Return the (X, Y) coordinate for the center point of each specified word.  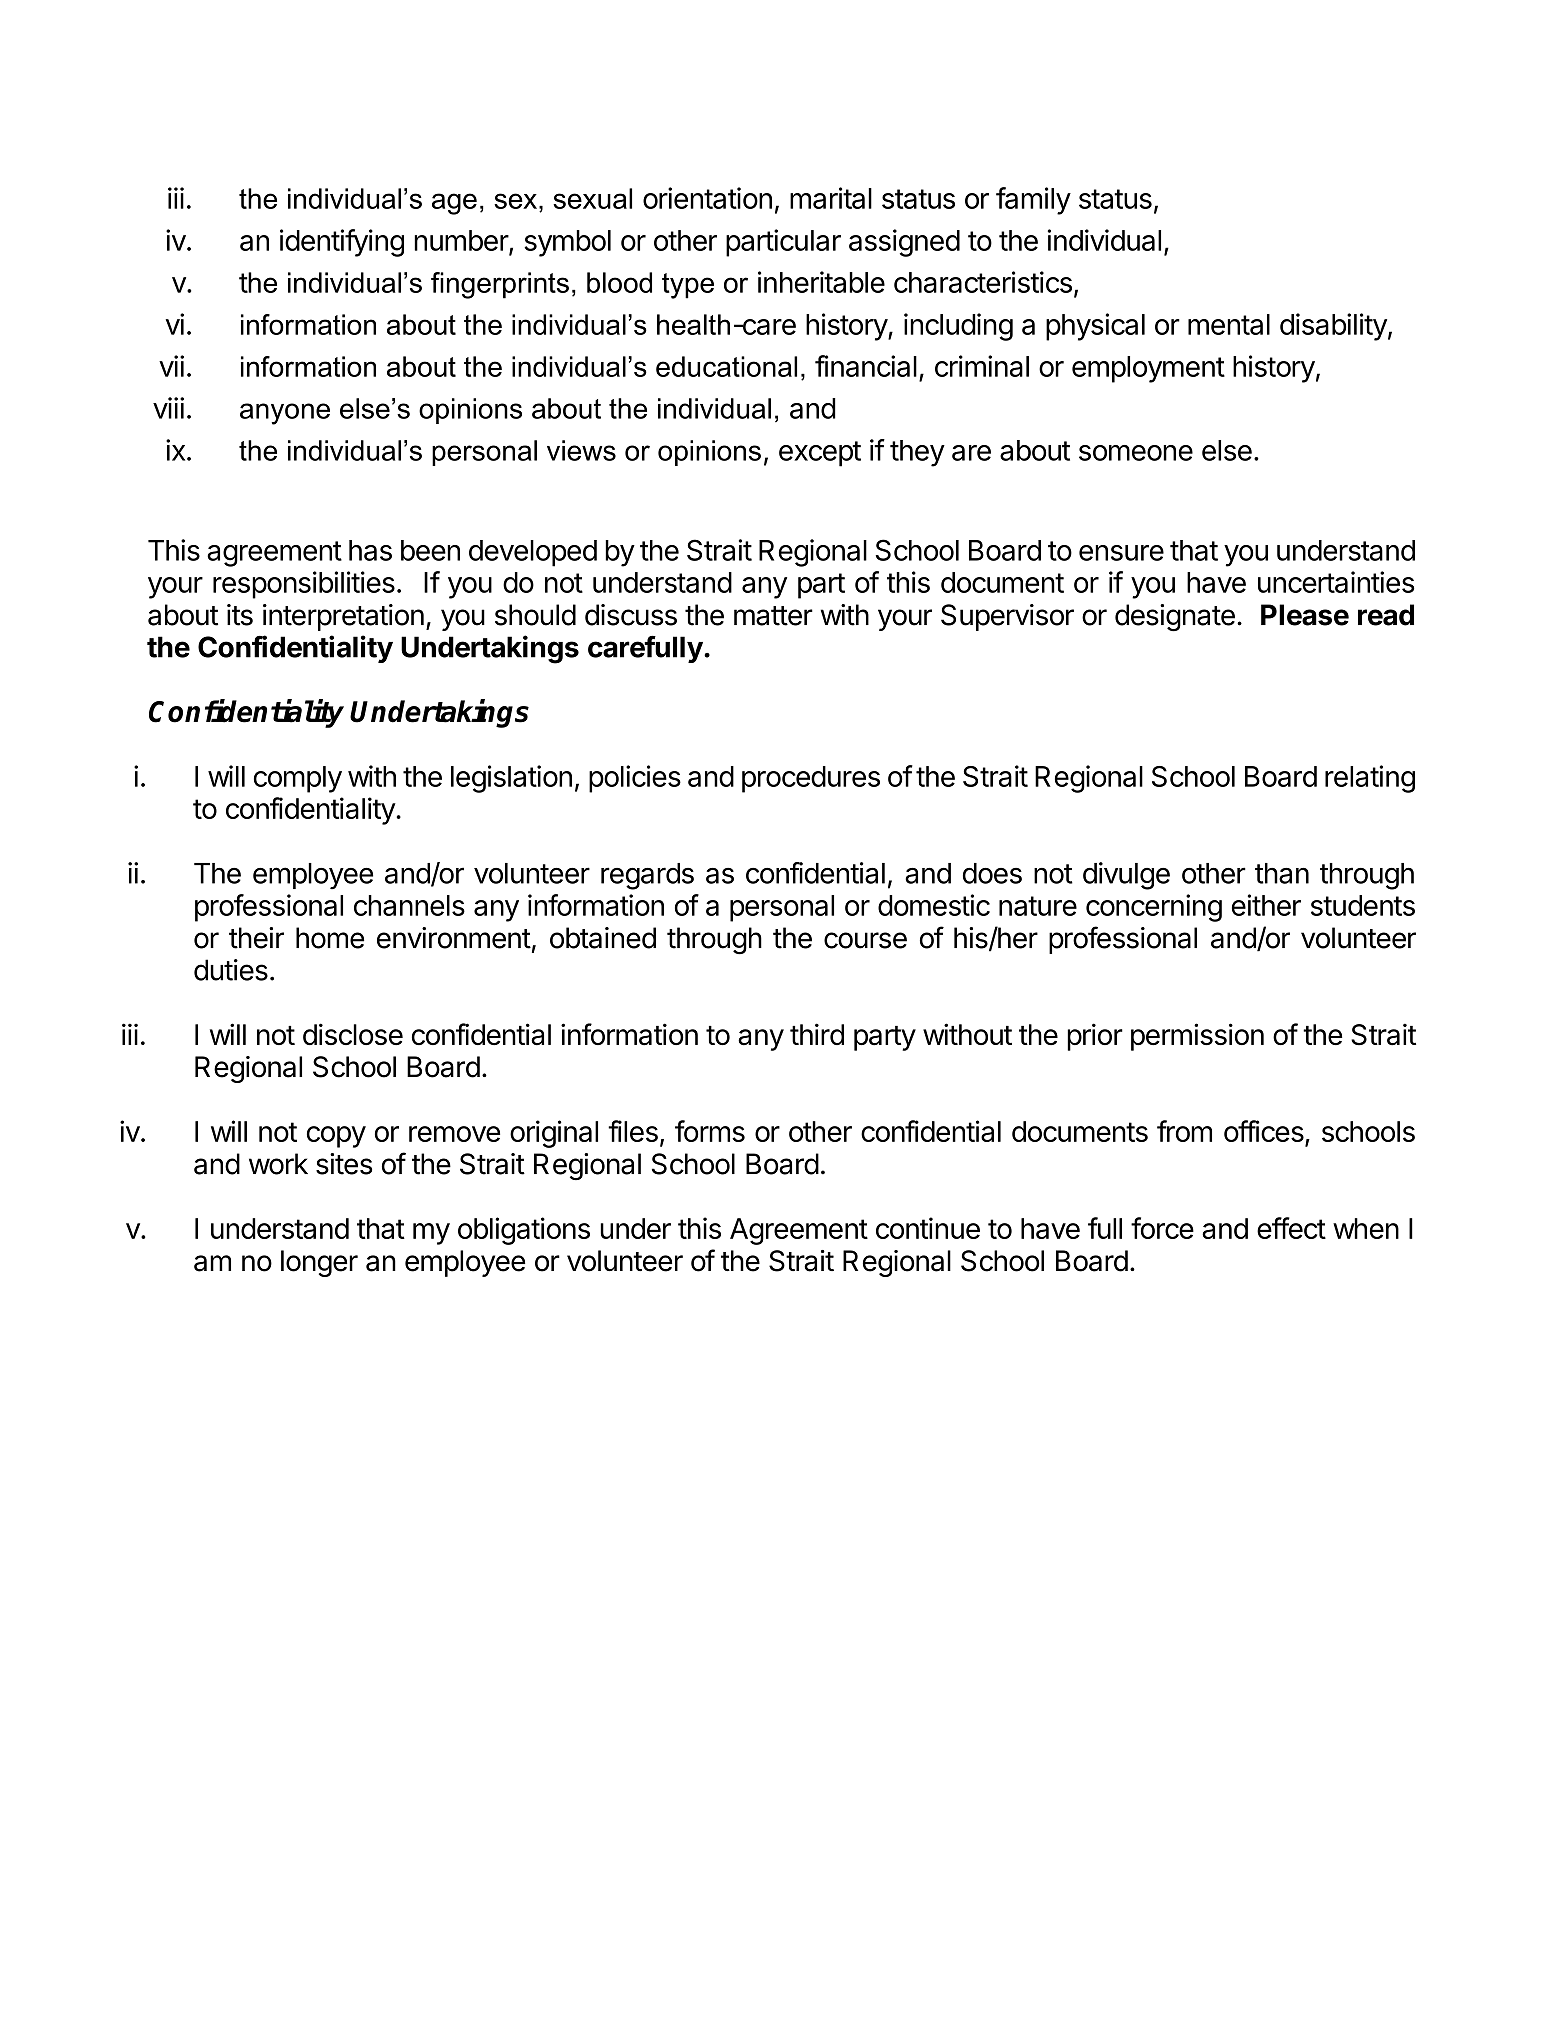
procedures (811, 779)
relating (1370, 779)
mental (1229, 324)
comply (298, 779)
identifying (342, 243)
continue (928, 1228)
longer (319, 1263)
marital (831, 198)
